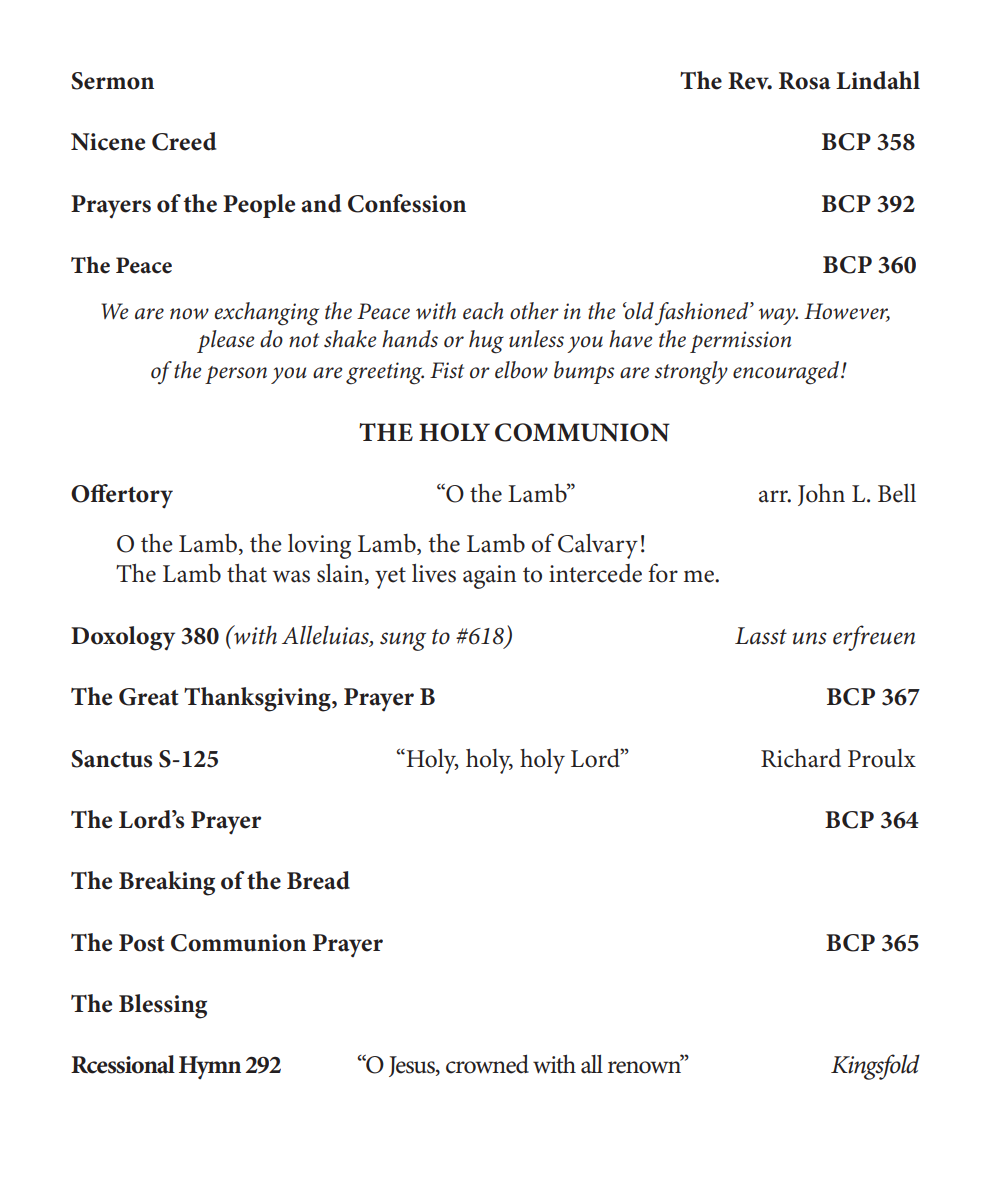  Describe the element at coordinates (258, 699) in the screenshot. I see `Thanksgiving` at that location.
